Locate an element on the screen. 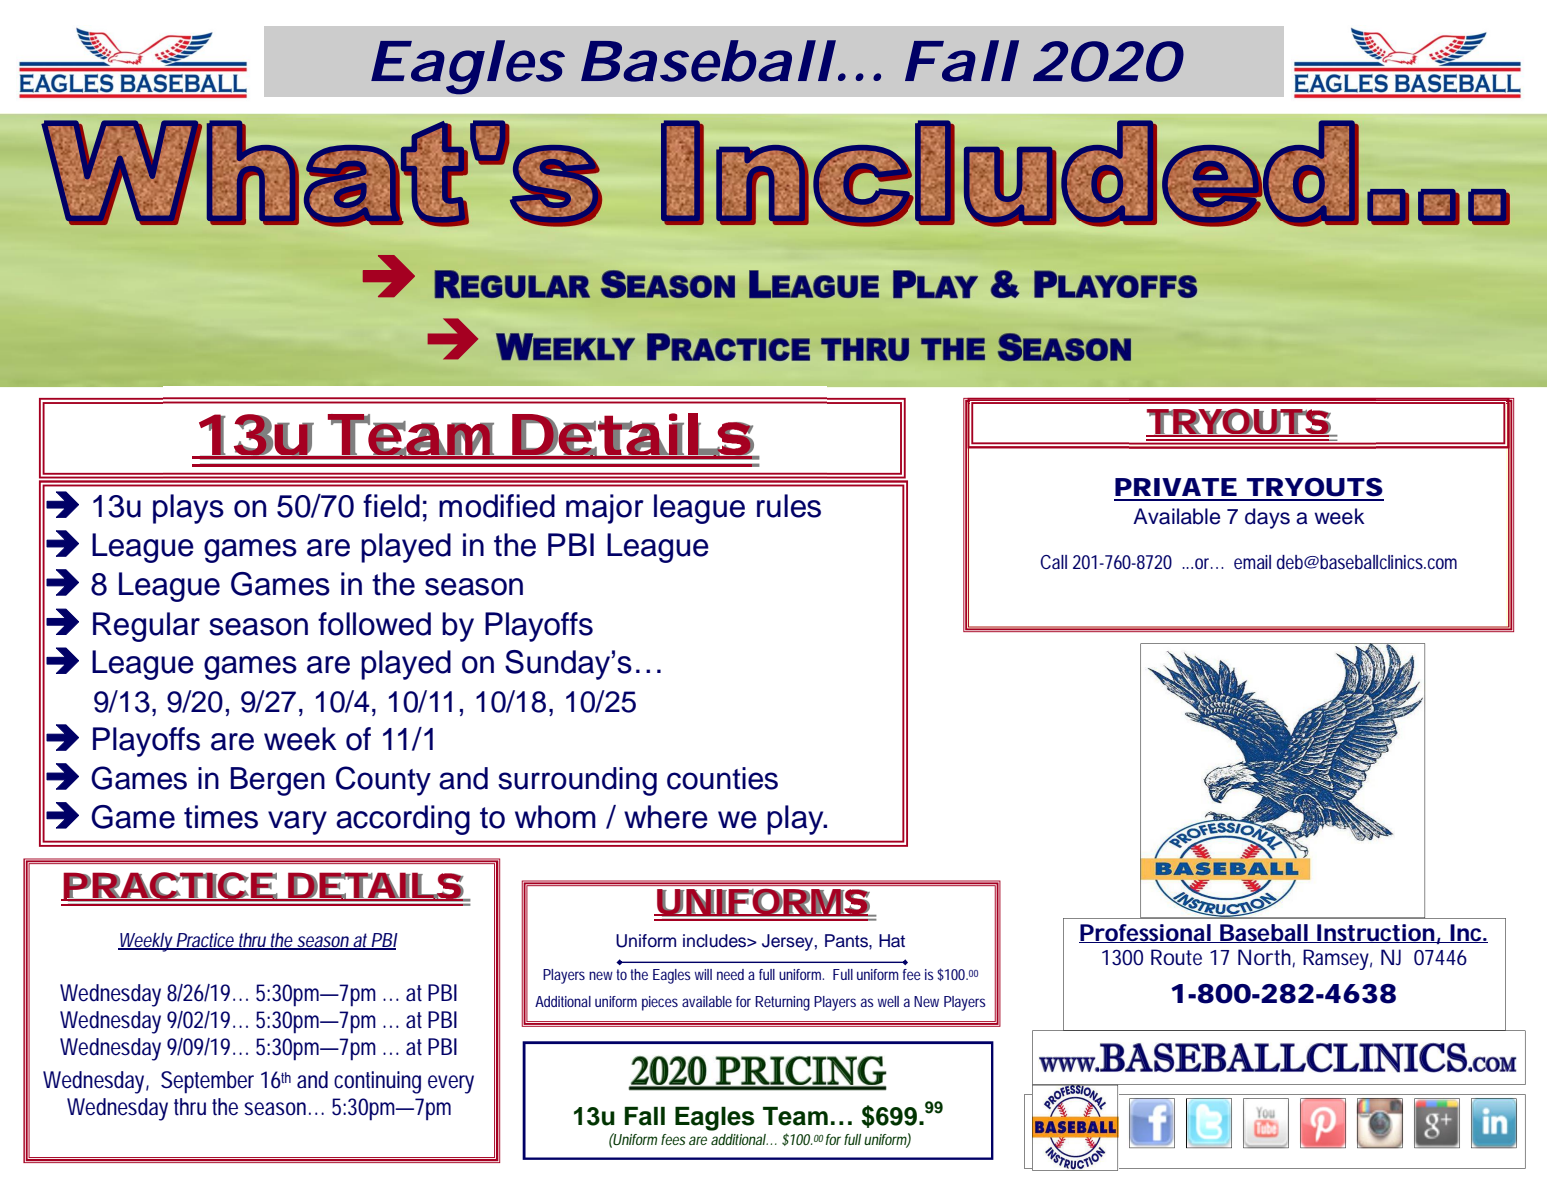  counties is located at coordinates (722, 778).
